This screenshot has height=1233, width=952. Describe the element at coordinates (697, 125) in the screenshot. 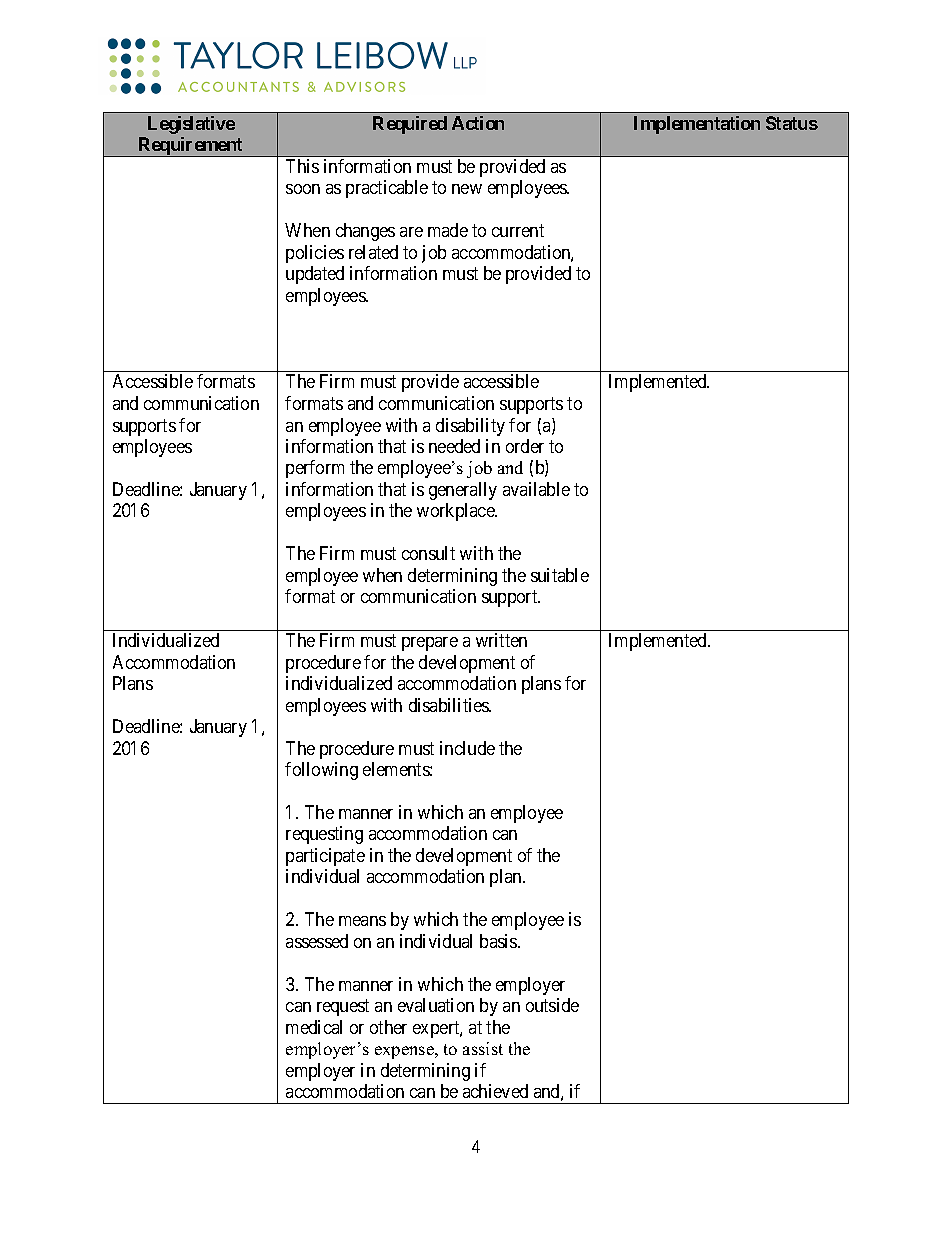

I see `Implementation` at that location.
